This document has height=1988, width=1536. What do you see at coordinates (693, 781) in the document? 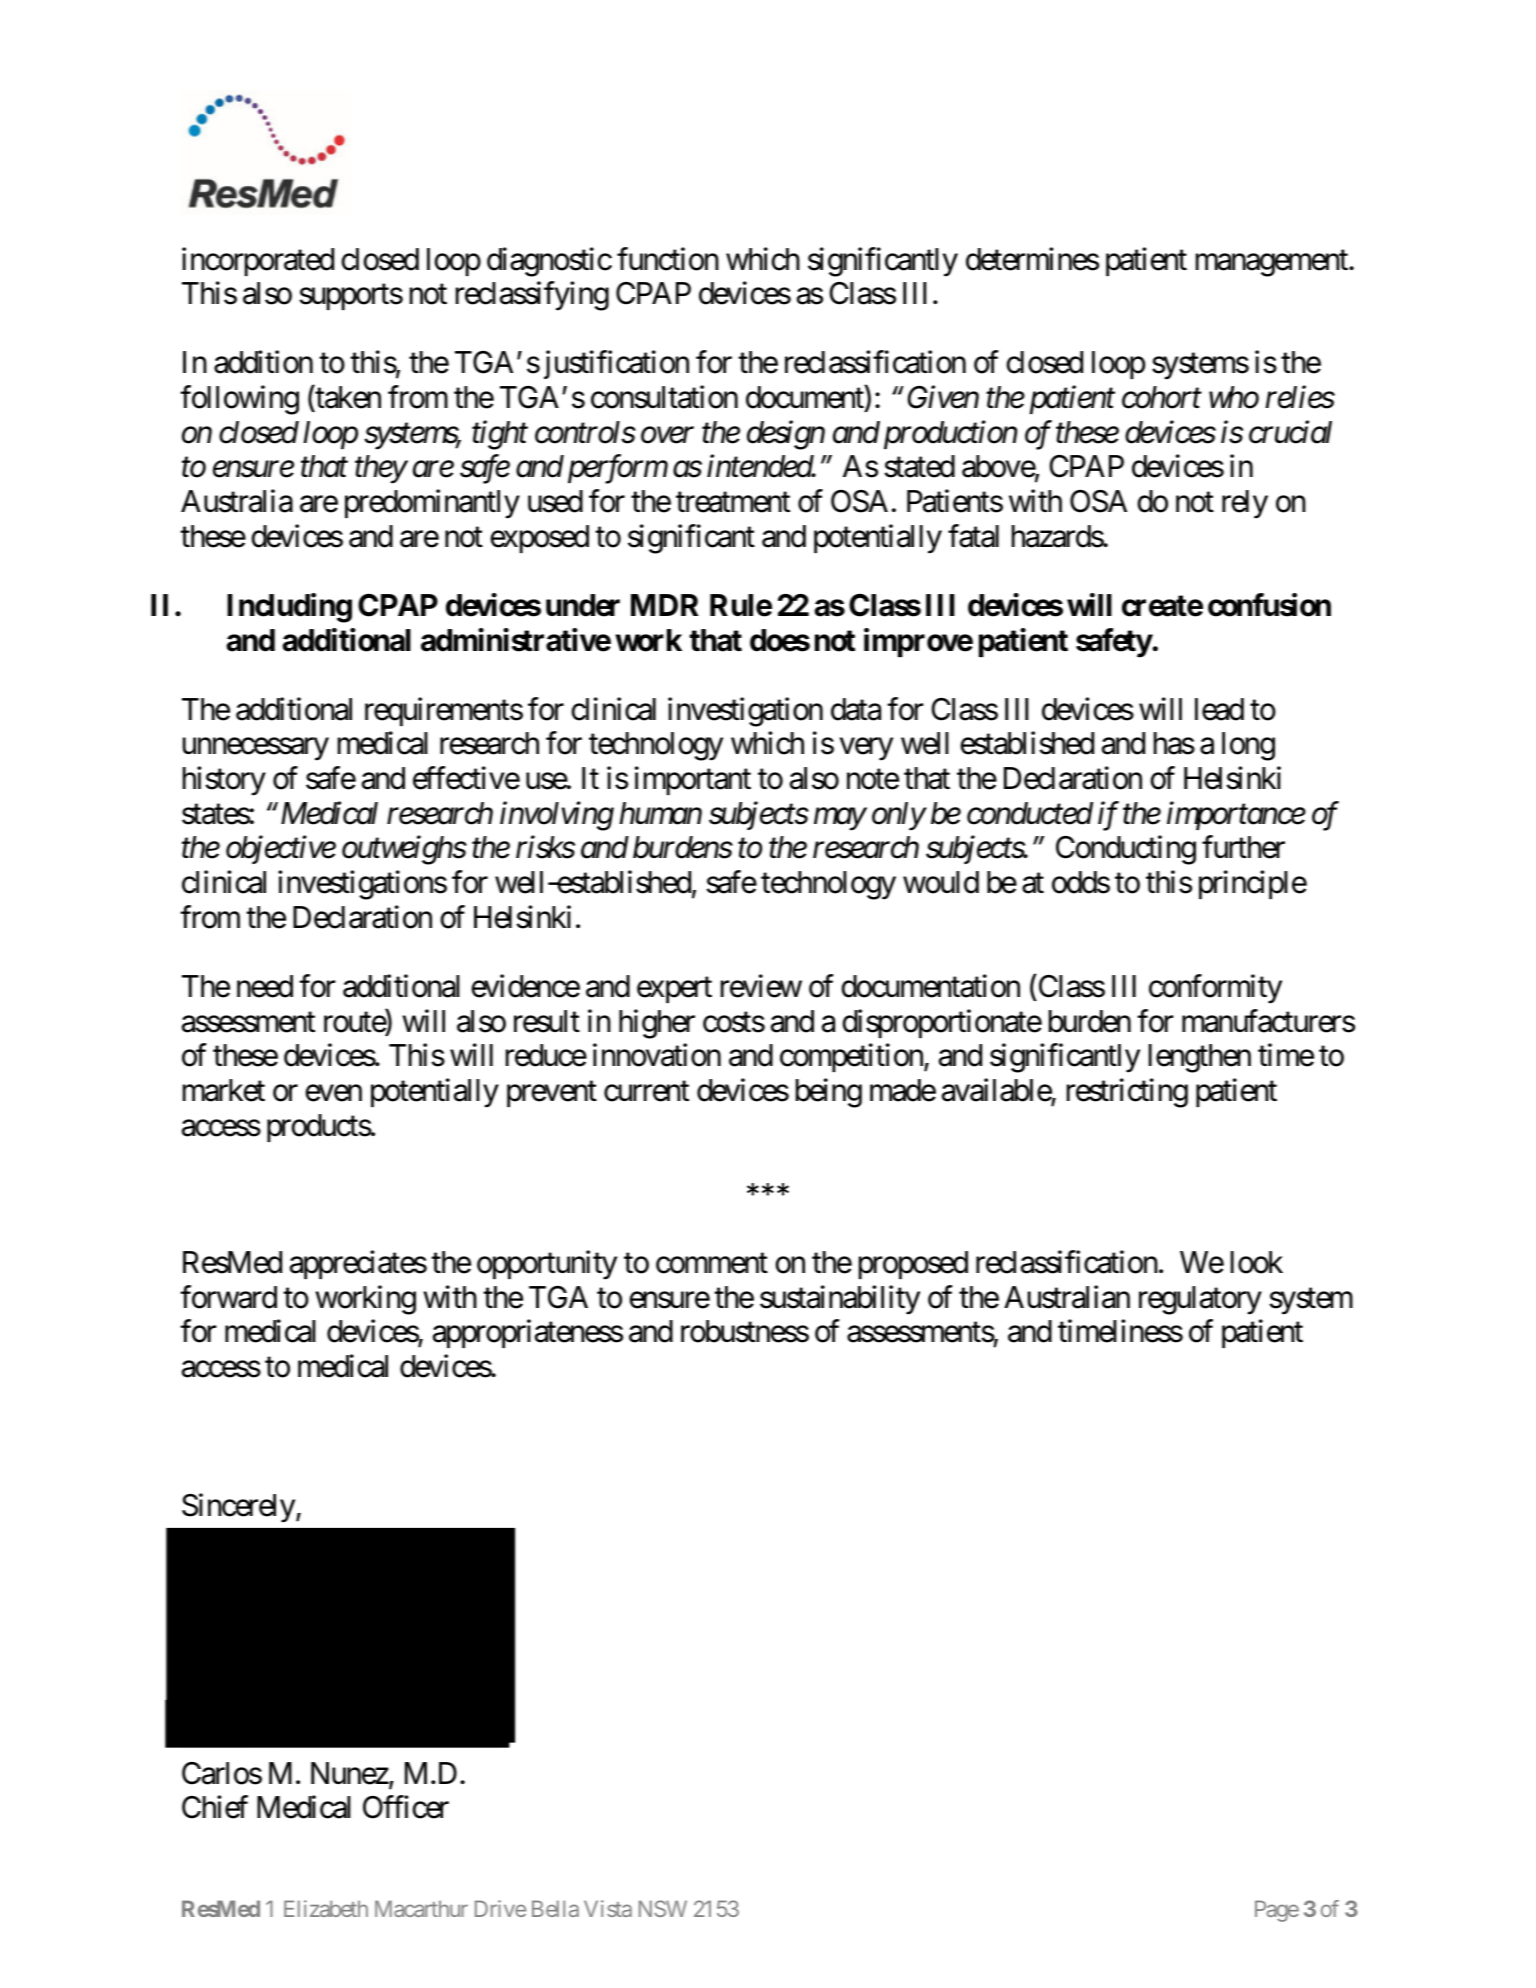
I see `important` at bounding box center [693, 781].
